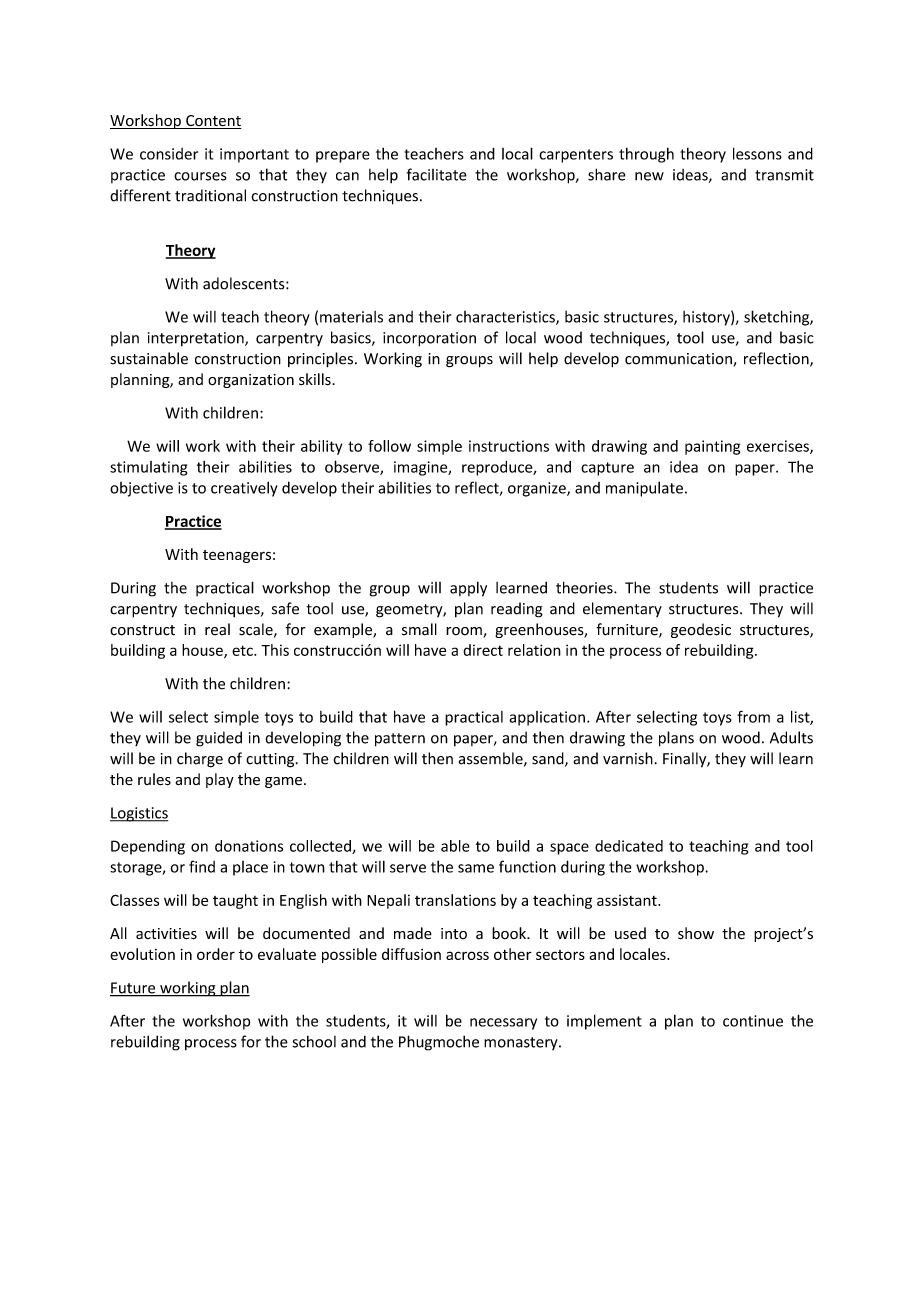  I want to click on facilitate, so click(437, 174).
